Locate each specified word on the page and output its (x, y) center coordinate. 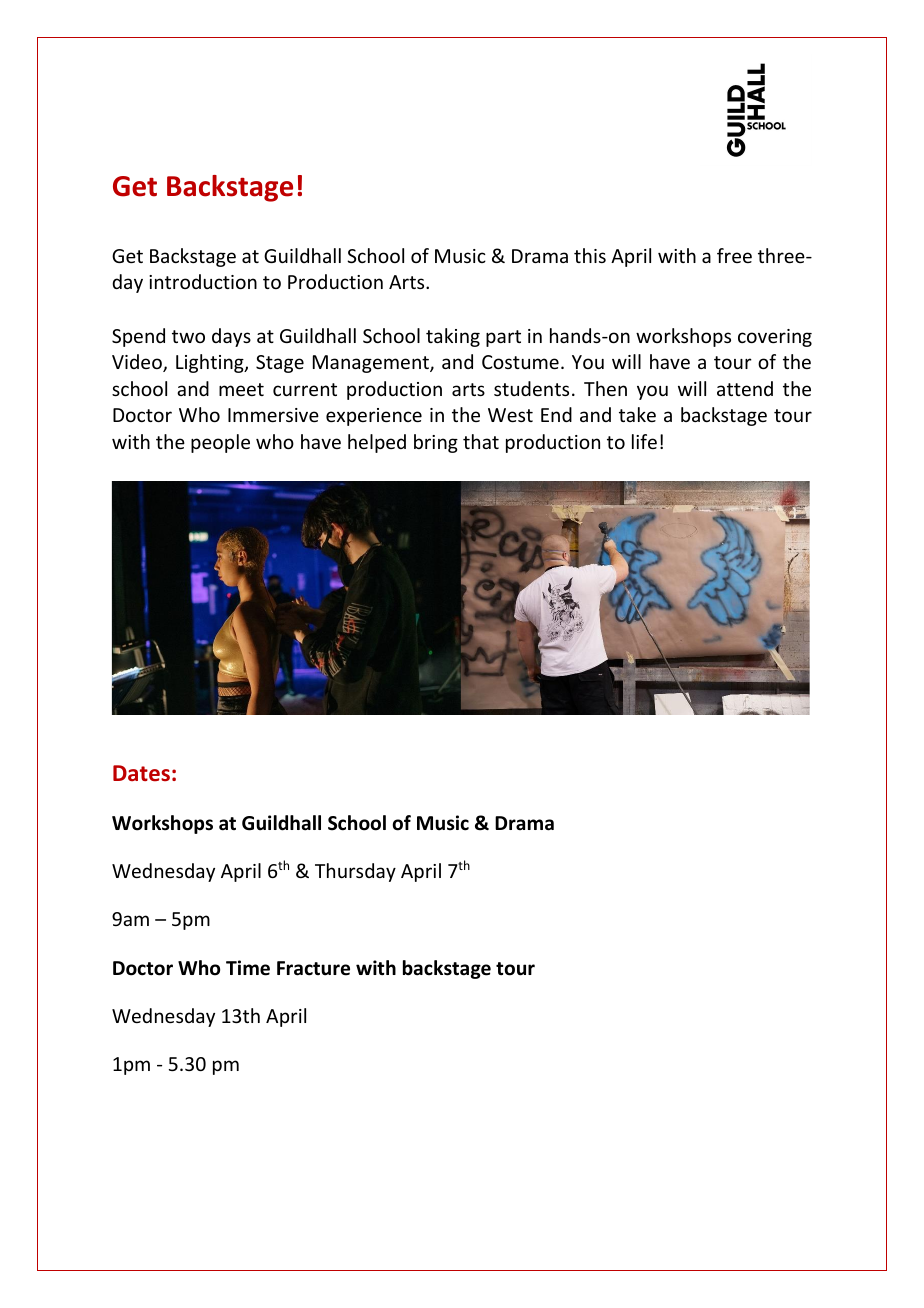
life (644, 441)
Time (248, 968)
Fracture (313, 968)
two (188, 336)
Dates (141, 773)
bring (436, 443)
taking (453, 337)
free (734, 255)
